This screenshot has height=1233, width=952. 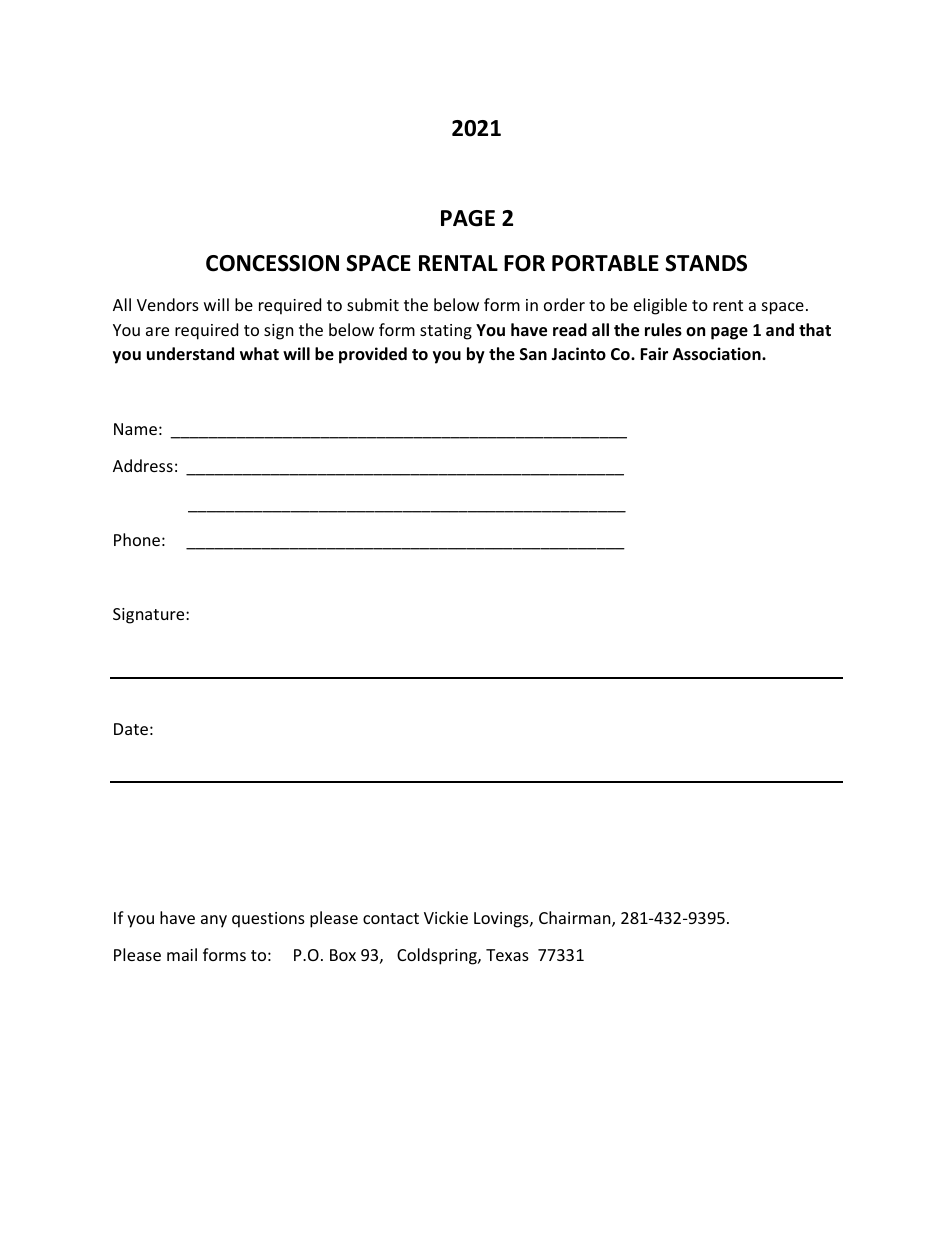 What do you see at coordinates (533, 354) in the screenshot?
I see `San` at bounding box center [533, 354].
